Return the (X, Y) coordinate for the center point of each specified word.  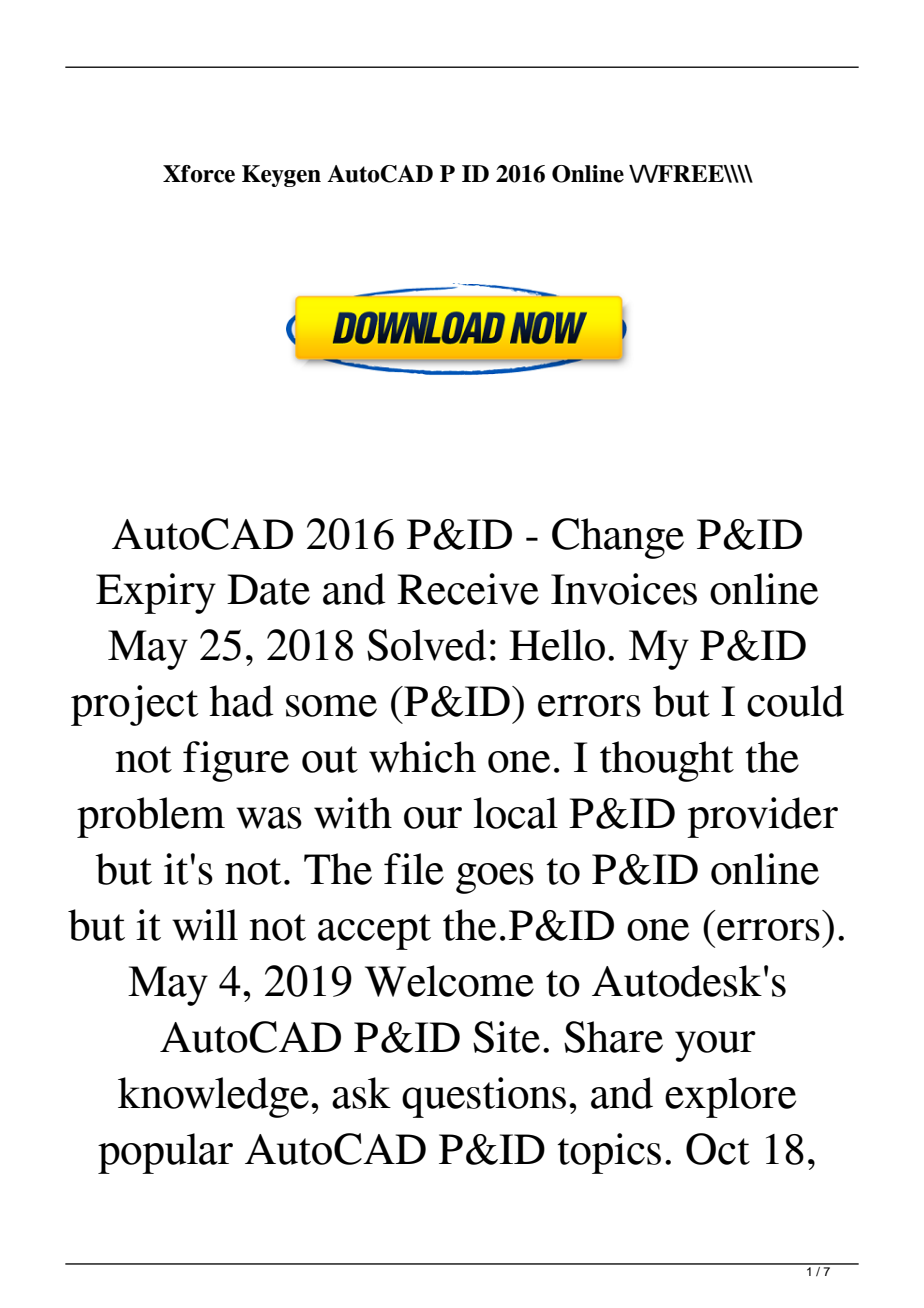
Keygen (281, 176)
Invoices (624, 589)
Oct (718, 1149)
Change (618, 538)
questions (484, 1097)
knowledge (213, 1097)
